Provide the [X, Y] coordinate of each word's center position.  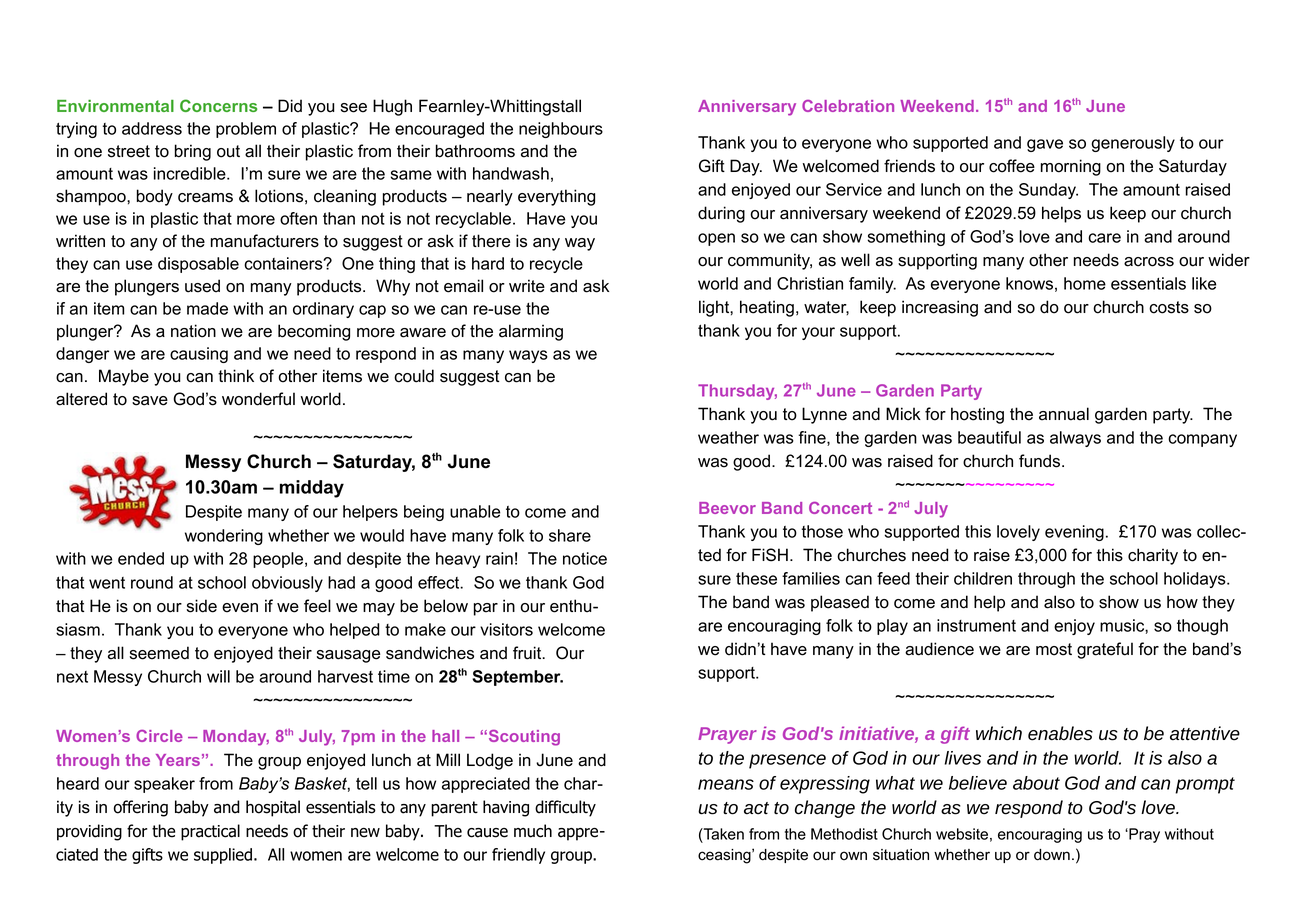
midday [312, 489]
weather [728, 437]
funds [1041, 461]
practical [210, 832]
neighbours [561, 130]
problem [246, 130]
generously [1133, 144]
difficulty [565, 808]
